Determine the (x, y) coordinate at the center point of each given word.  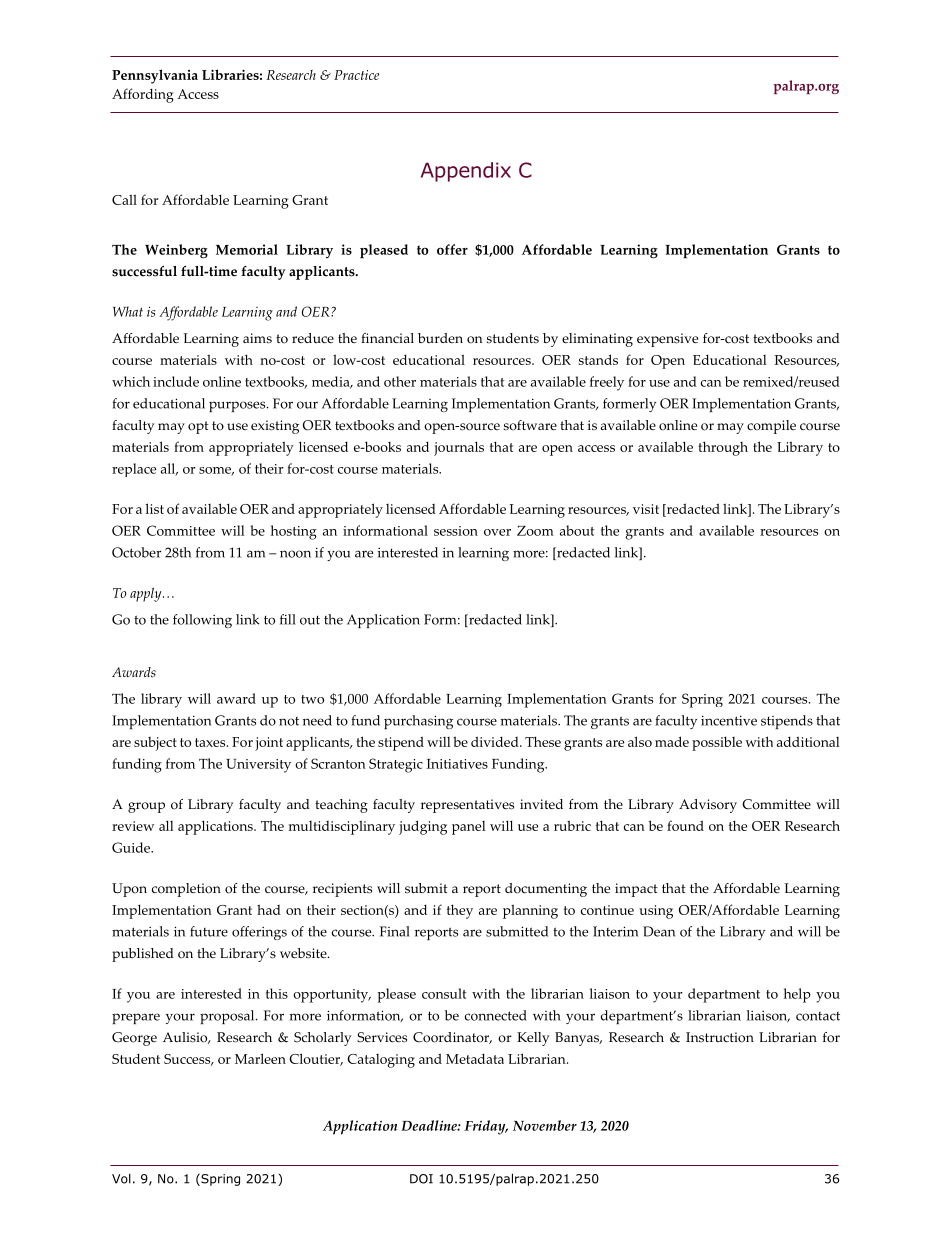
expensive (667, 340)
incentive (729, 720)
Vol (121, 1179)
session (456, 531)
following (202, 621)
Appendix (466, 172)
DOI (421, 1179)
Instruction (720, 1037)
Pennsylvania (155, 76)
